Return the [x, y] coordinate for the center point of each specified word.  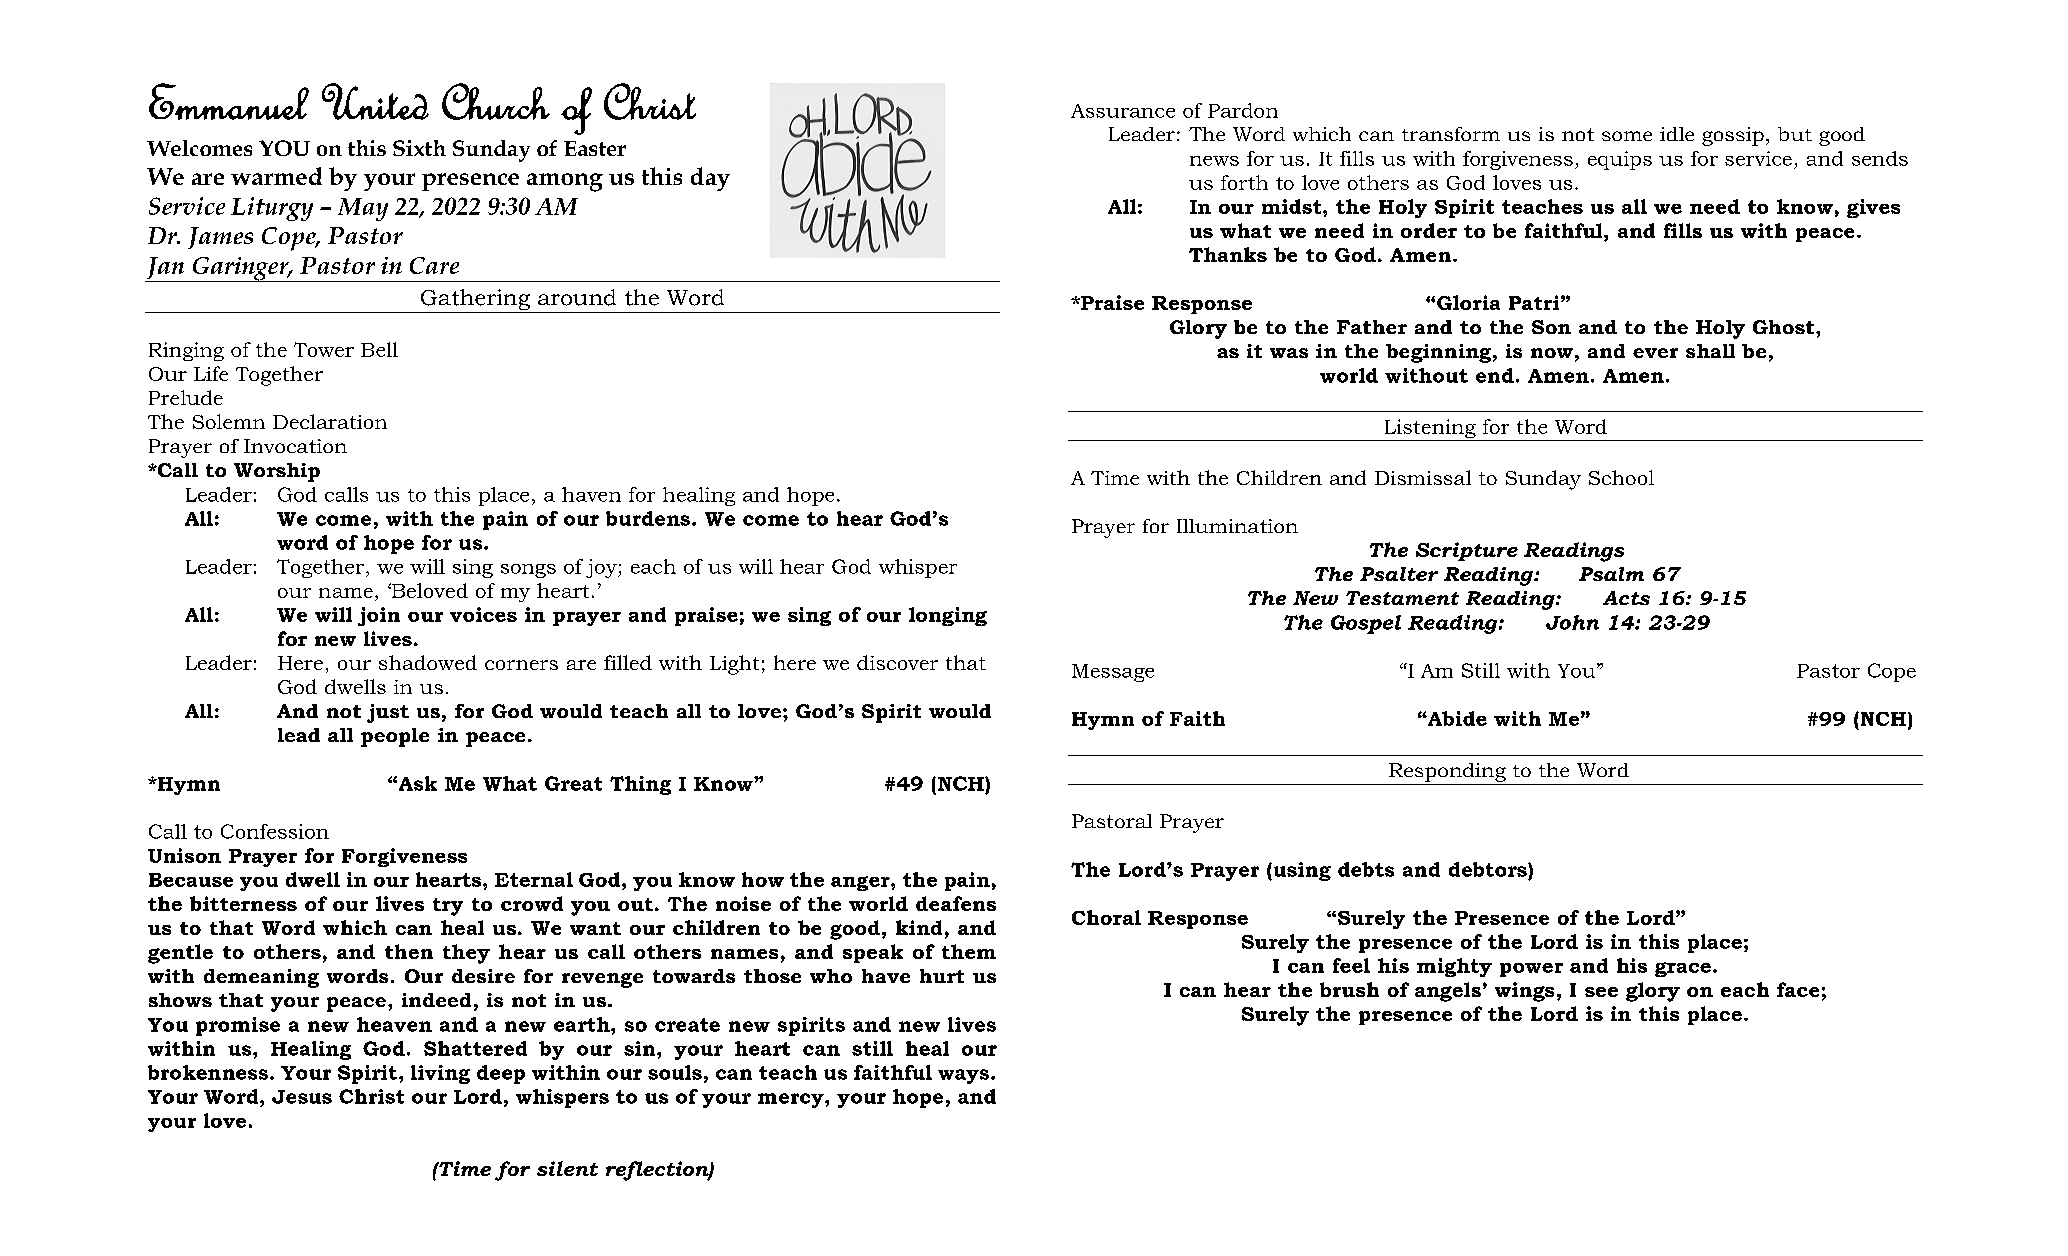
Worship [277, 472]
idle [1677, 134]
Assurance [1123, 111]
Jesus [302, 1097]
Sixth [419, 148]
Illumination [1237, 526]
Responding [1447, 772]
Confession [275, 831]
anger [861, 883]
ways [965, 1076]
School [1621, 477]
